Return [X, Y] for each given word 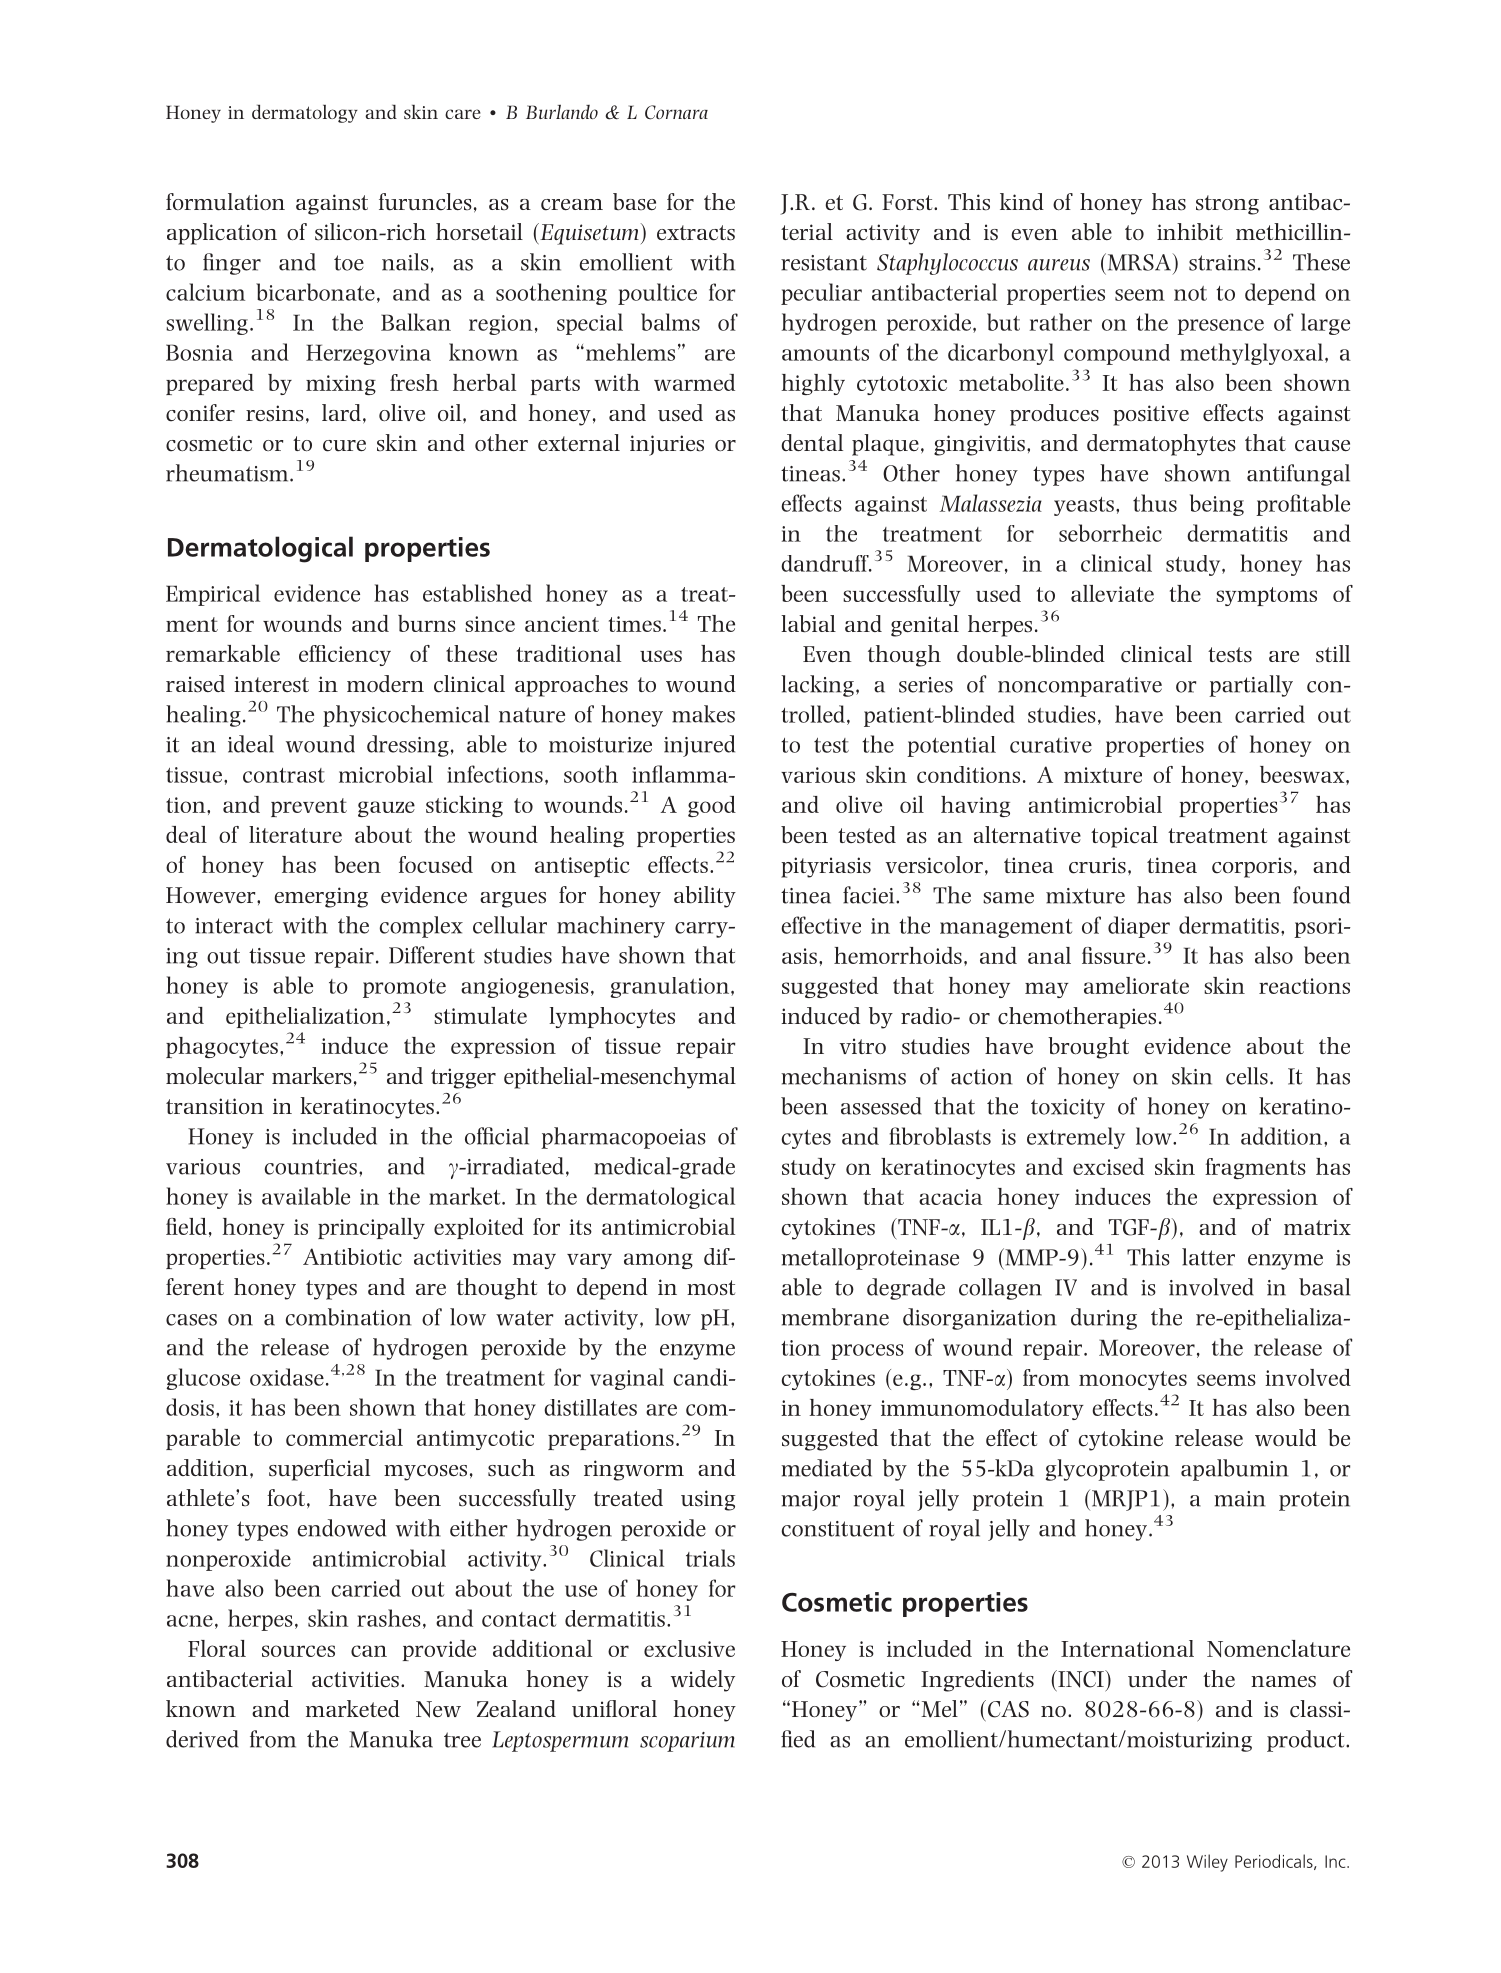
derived [202, 1739]
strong [1227, 205]
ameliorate [1136, 985]
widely [703, 1681]
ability [705, 897]
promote [404, 988]
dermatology [305, 113]
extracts [696, 233]
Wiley [1207, 1863]
